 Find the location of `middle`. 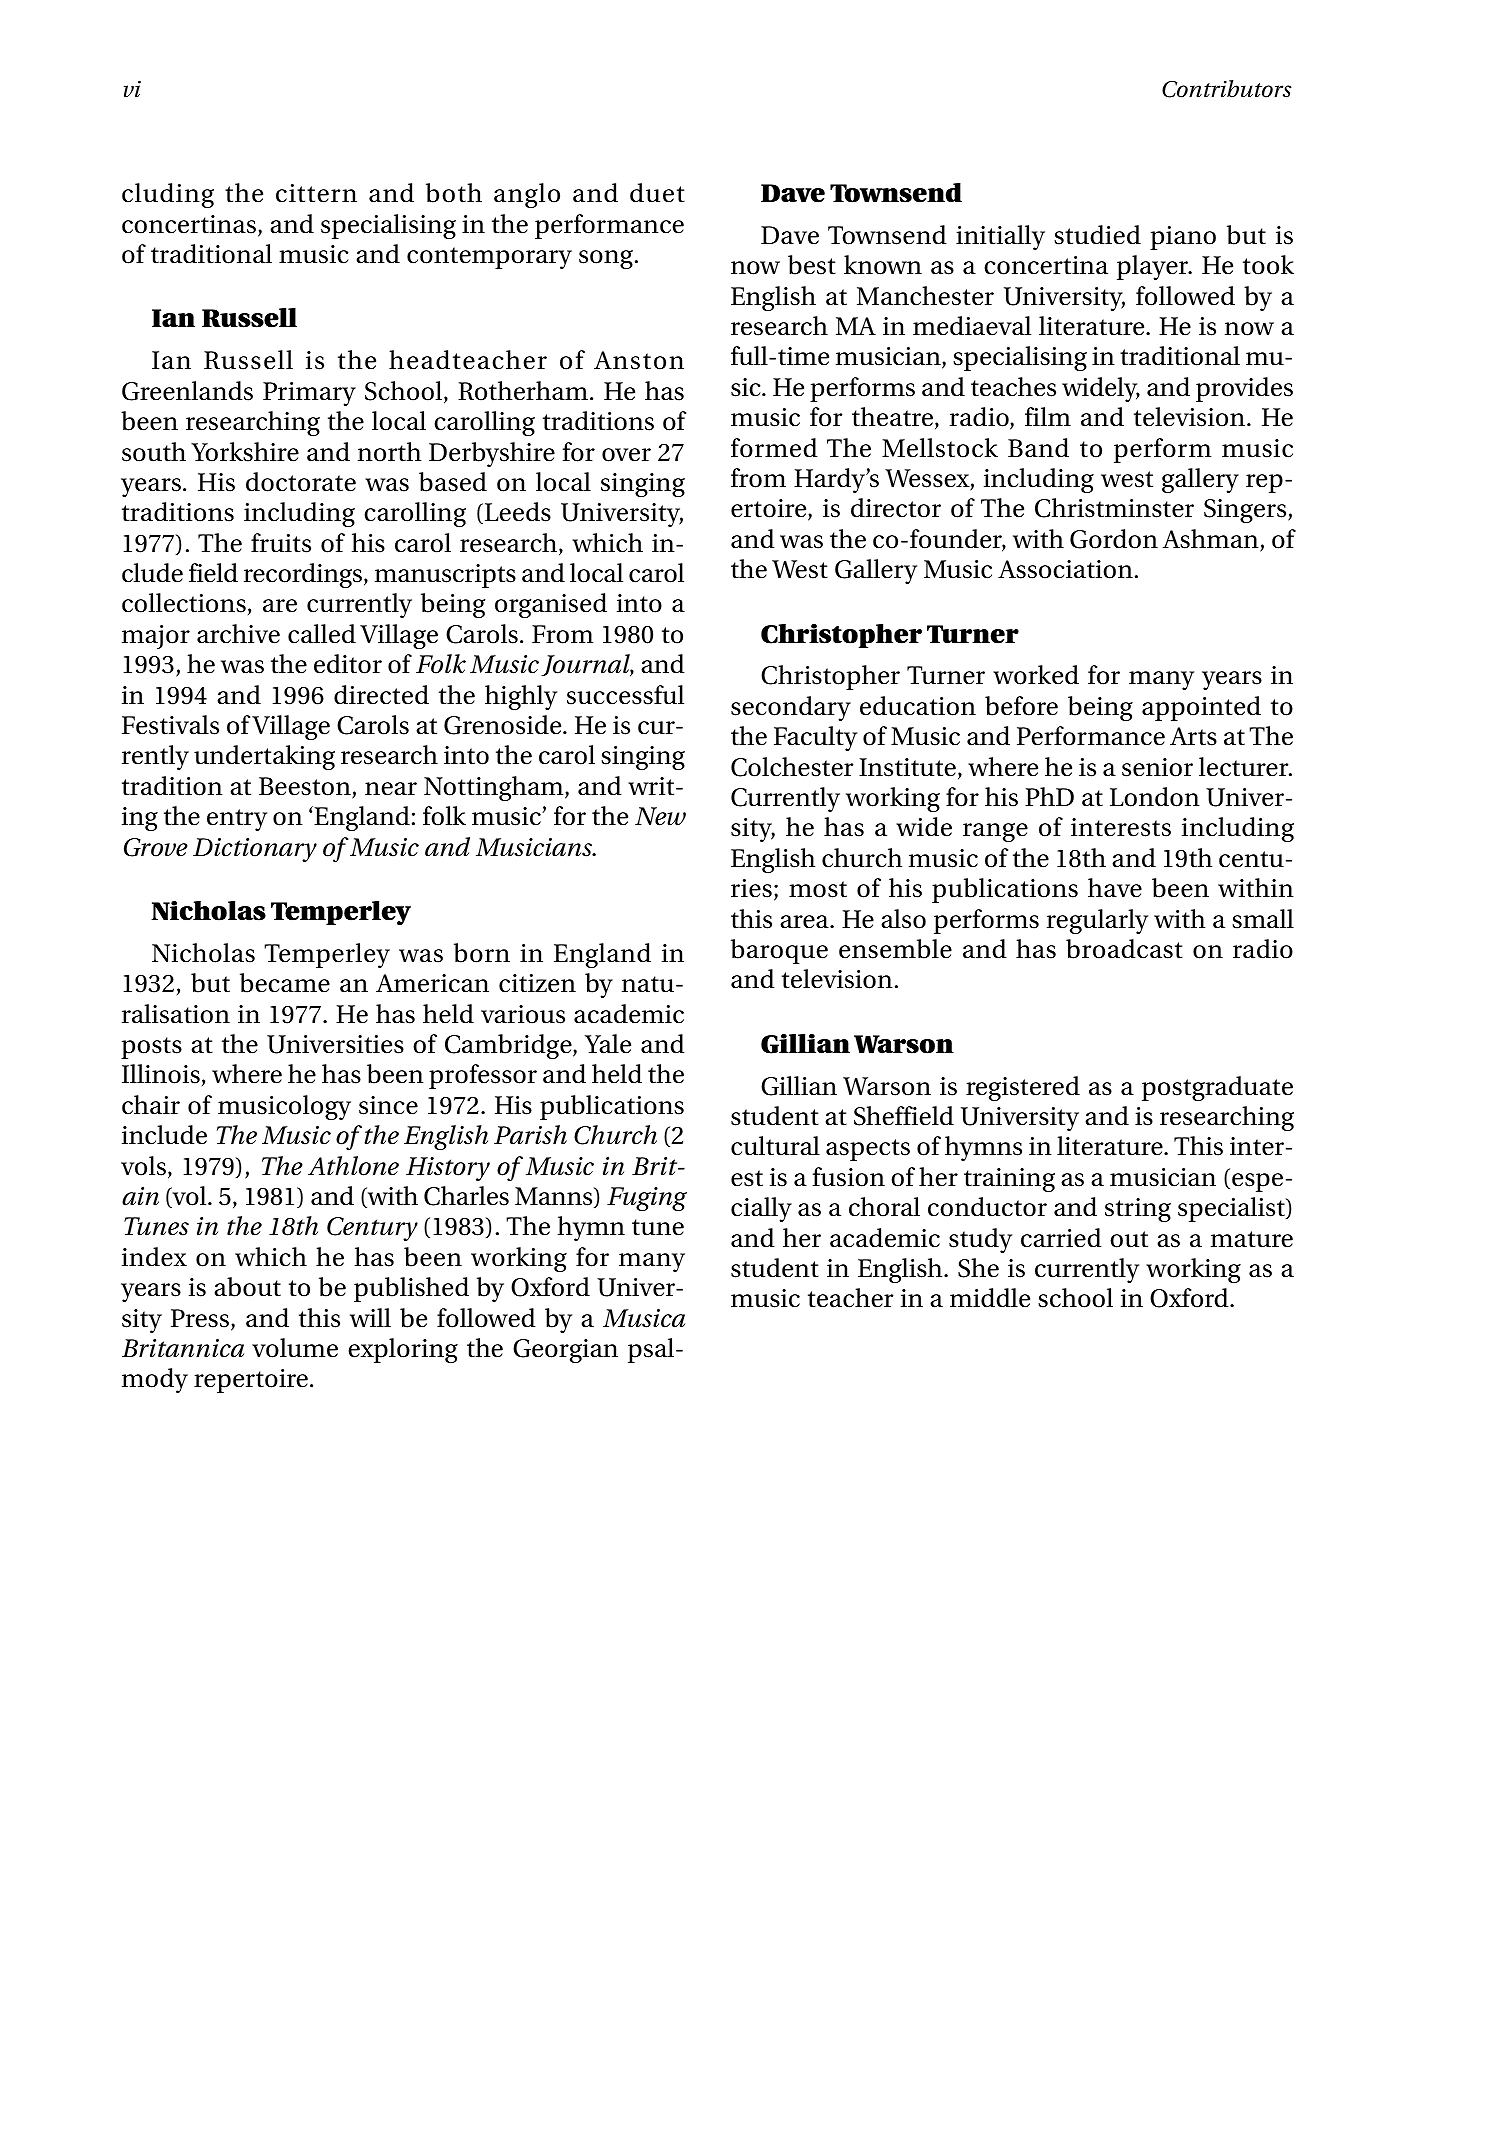

middle is located at coordinates (990, 1298).
